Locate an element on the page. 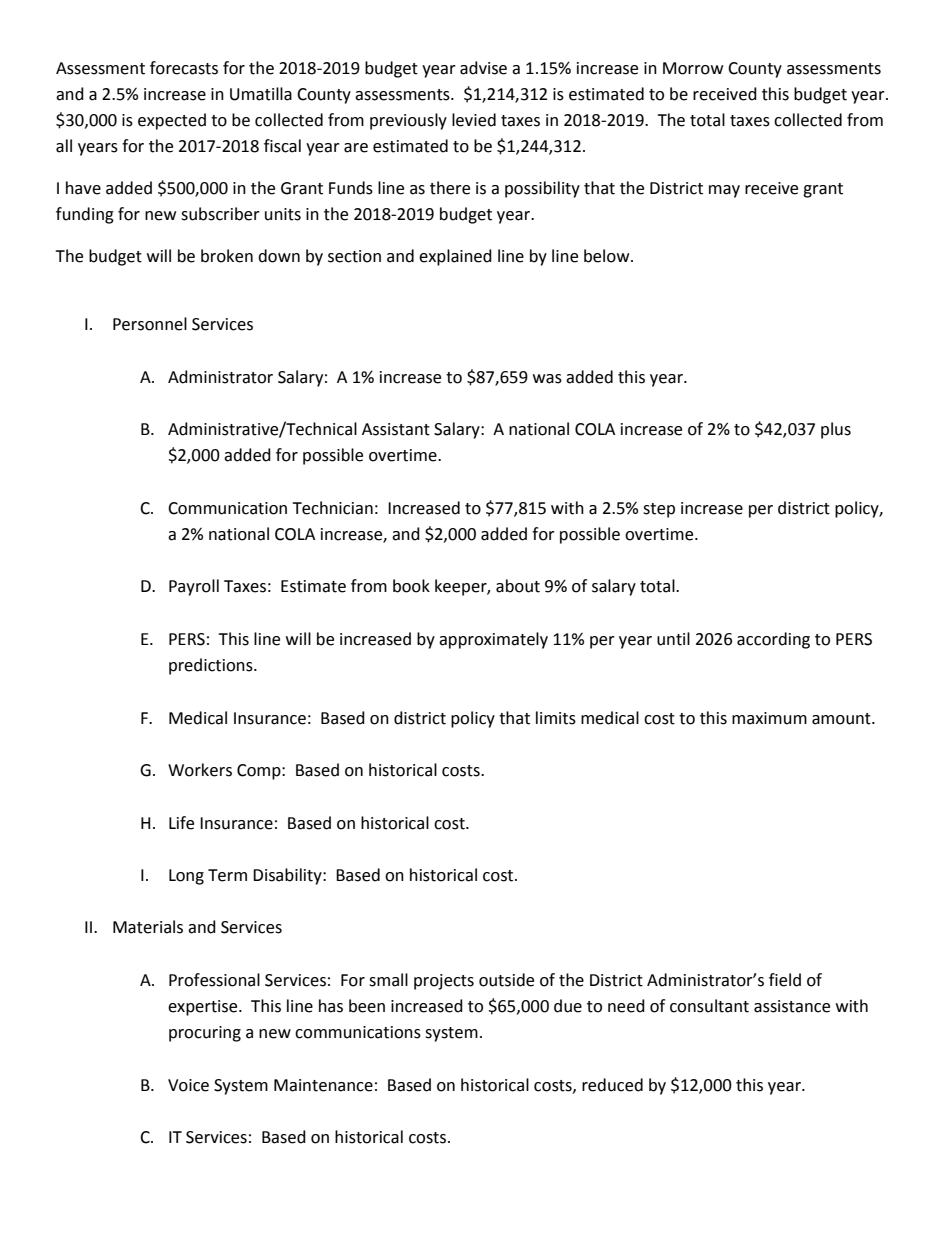 This page has height=1233, width=952. book is located at coordinates (411, 586).
